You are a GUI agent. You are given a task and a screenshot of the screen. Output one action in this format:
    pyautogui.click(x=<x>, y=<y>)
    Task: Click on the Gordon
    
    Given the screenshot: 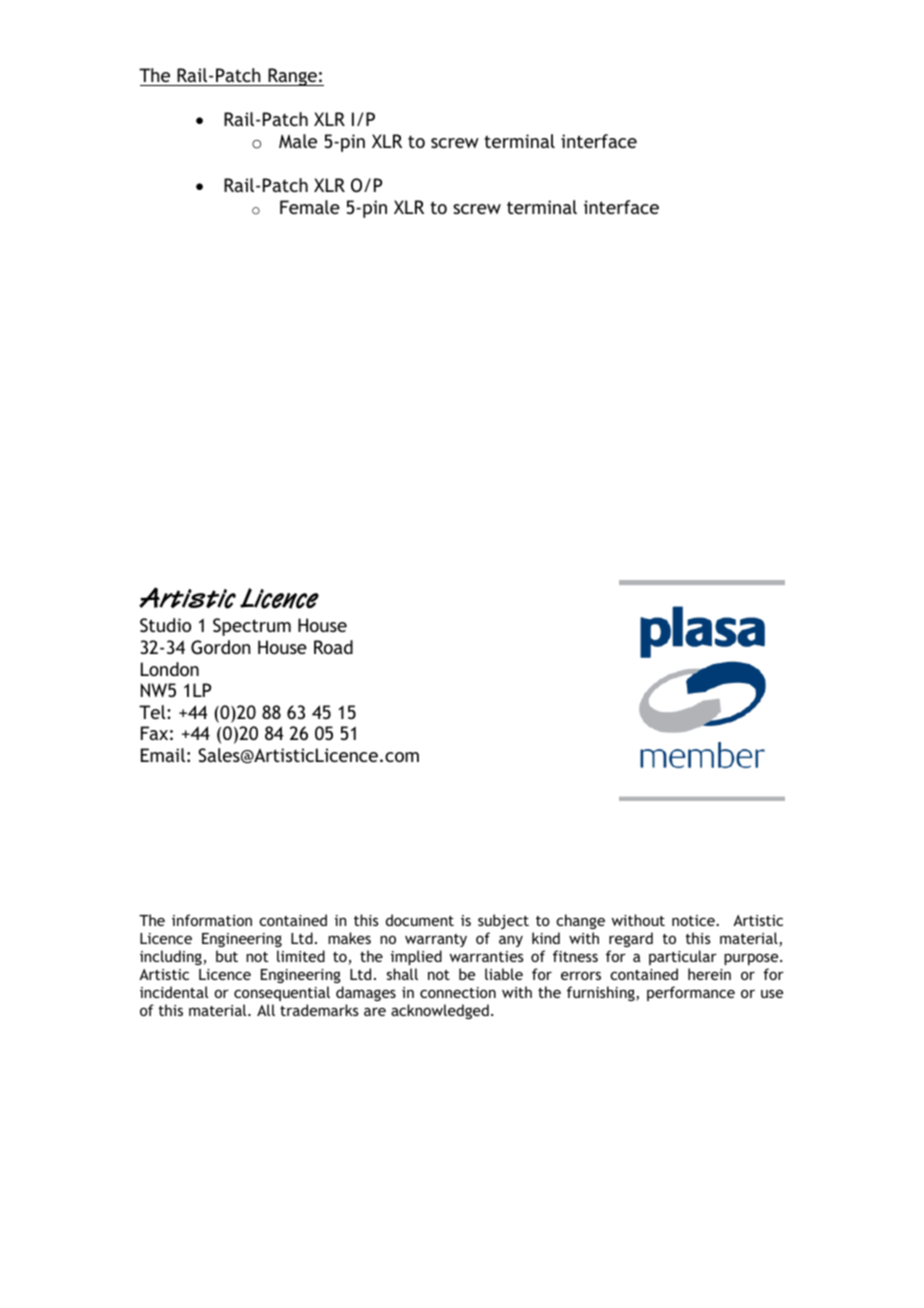 What is the action you would take?
    pyautogui.click(x=220, y=647)
